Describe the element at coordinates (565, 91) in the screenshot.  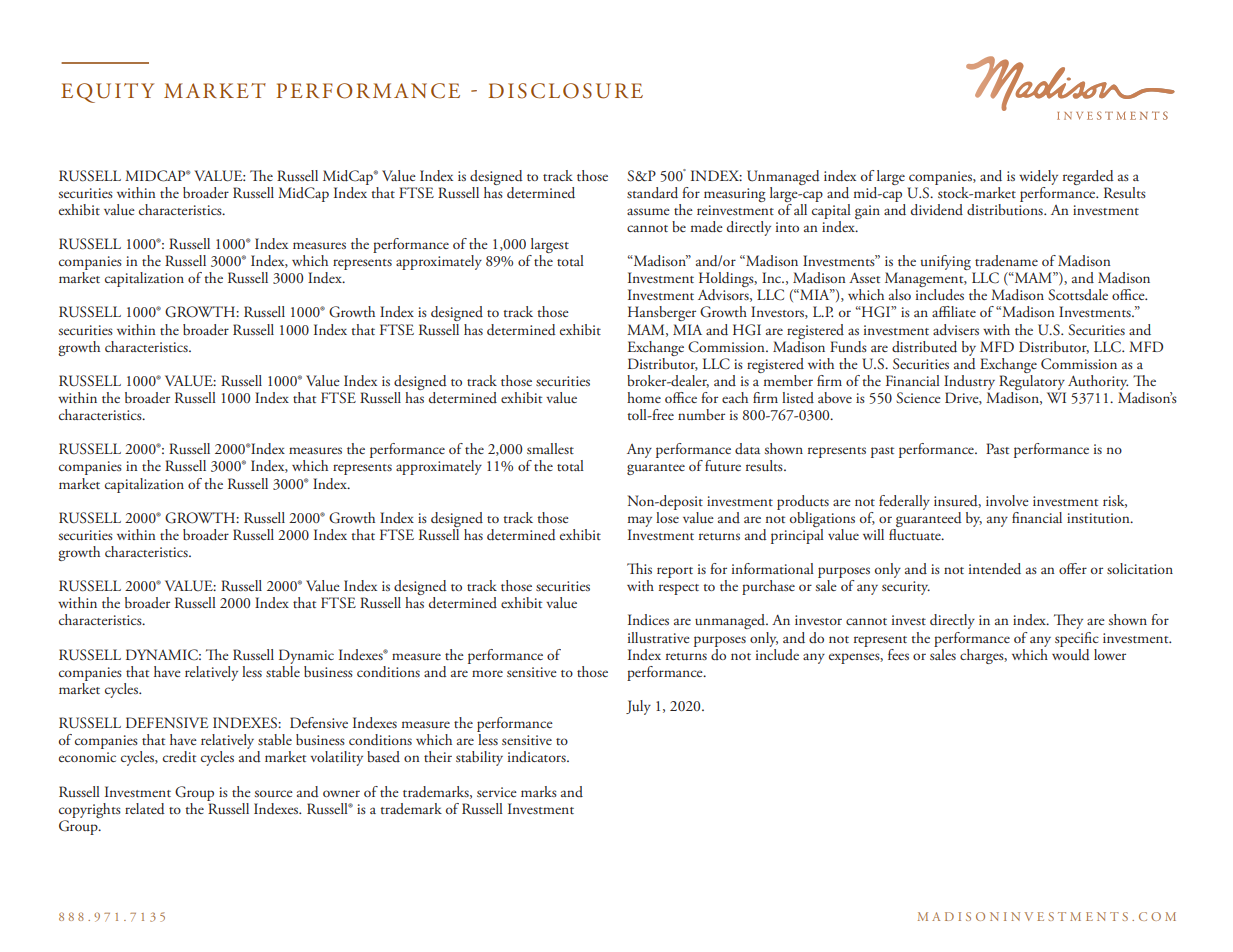
I see `DISCLOSURE` at that location.
